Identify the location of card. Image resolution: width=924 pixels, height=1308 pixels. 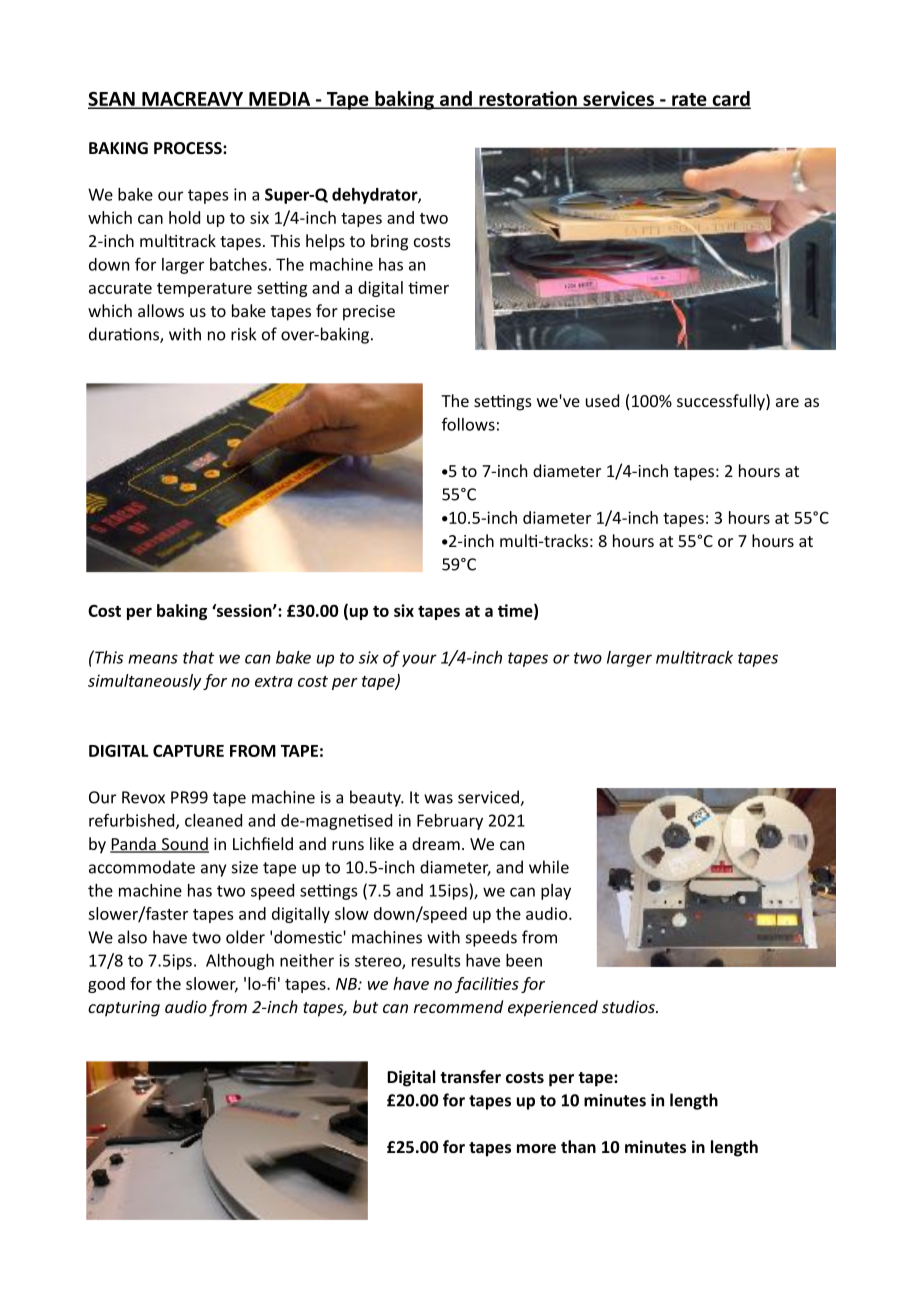
(730, 99).
